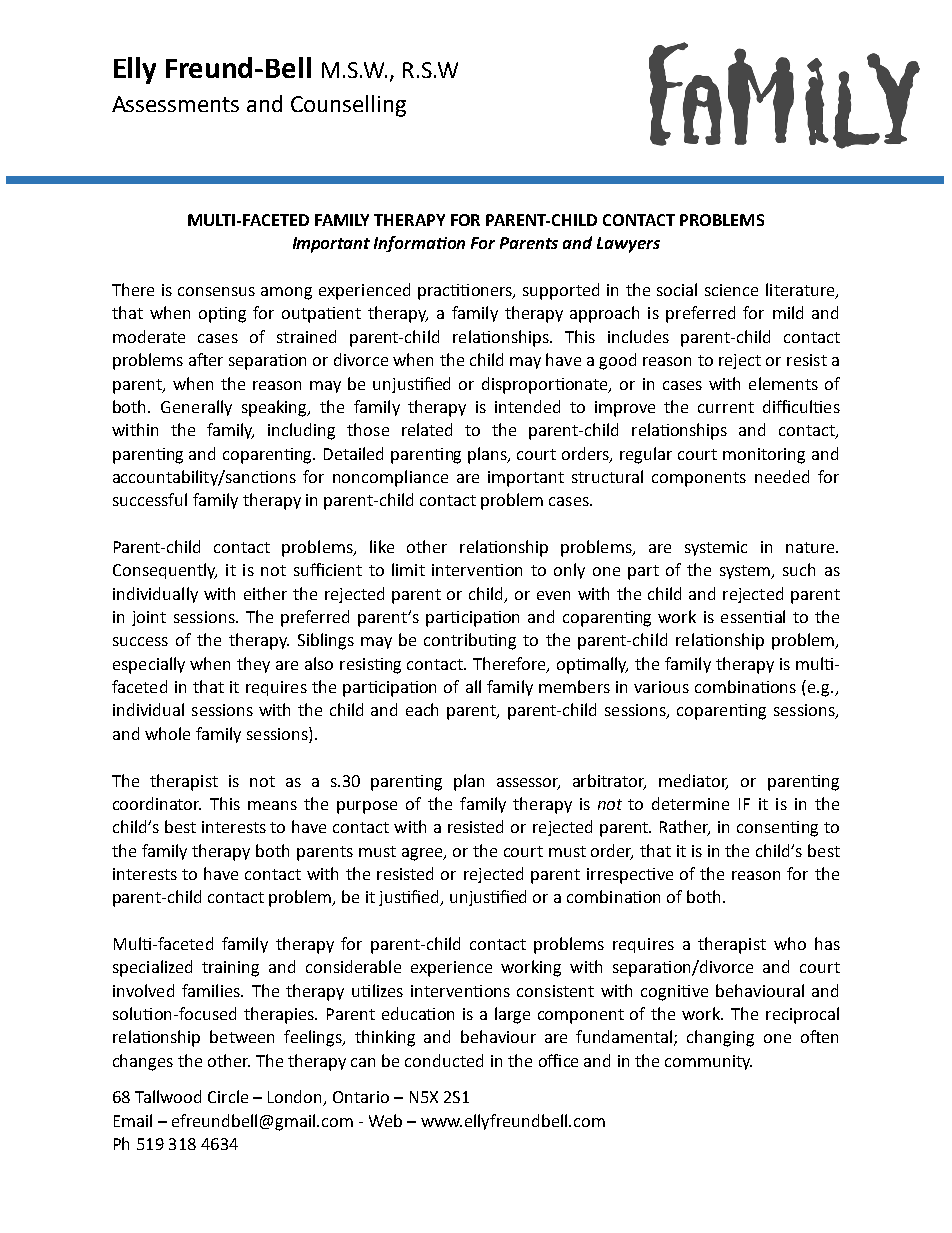  Describe the element at coordinates (553, 595) in the document. I see `even` at that location.
